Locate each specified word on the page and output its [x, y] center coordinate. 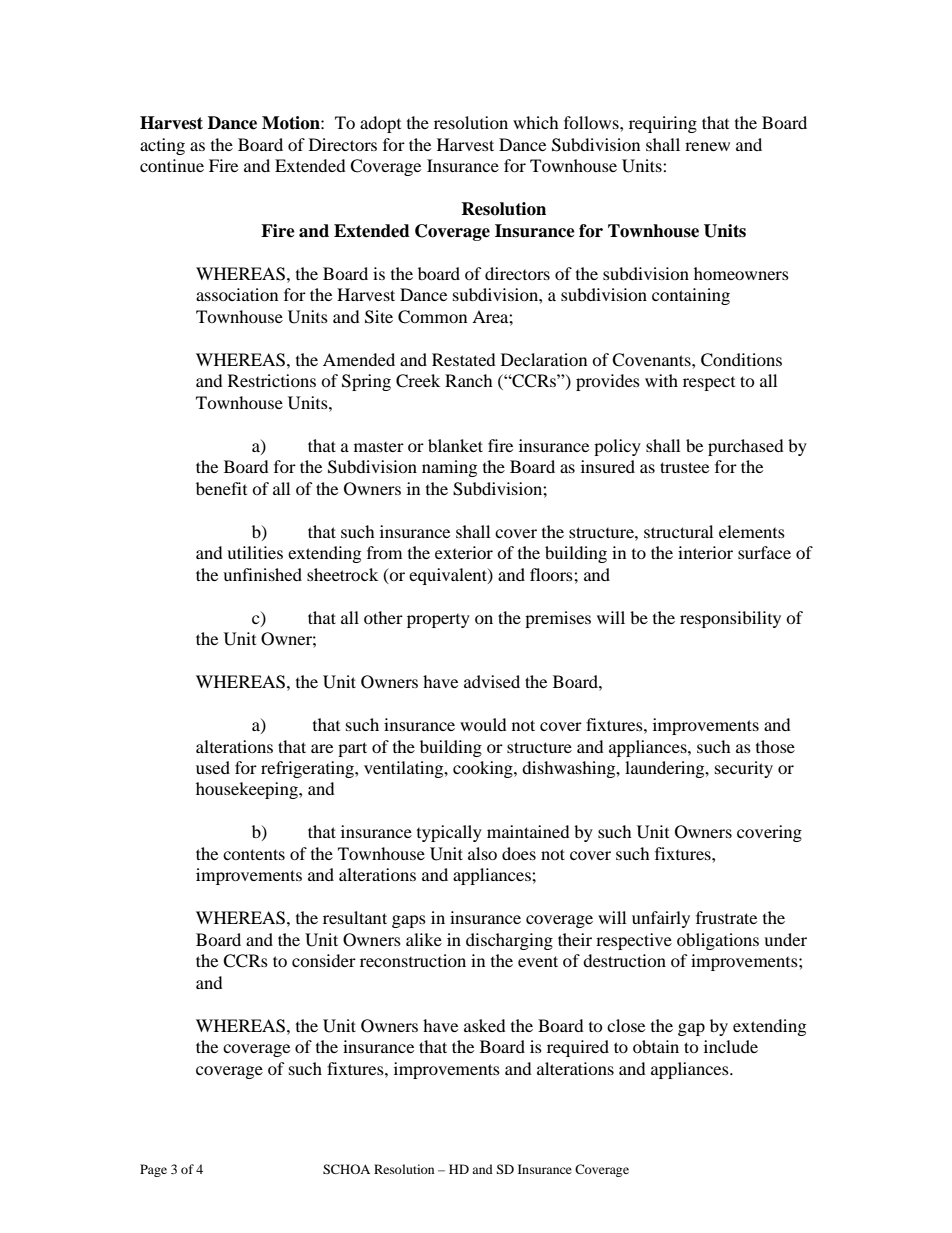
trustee [684, 467]
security [744, 769]
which [536, 122]
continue [172, 165]
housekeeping [248, 790]
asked [485, 1025]
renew [707, 146]
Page [153, 1170]
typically [449, 833]
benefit [221, 488]
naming [449, 468]
